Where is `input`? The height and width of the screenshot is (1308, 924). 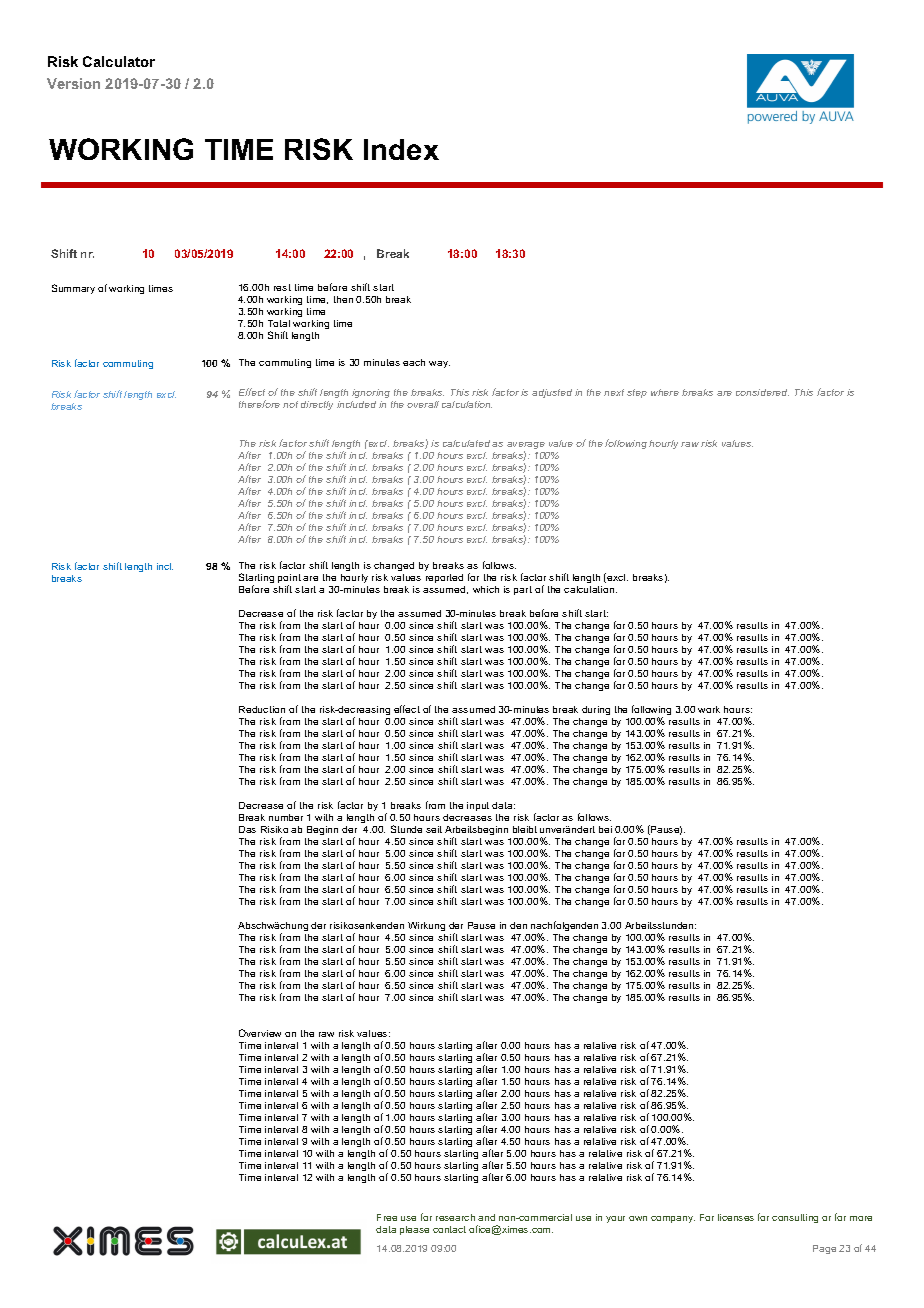
input is located at coordinates (478, 806).
